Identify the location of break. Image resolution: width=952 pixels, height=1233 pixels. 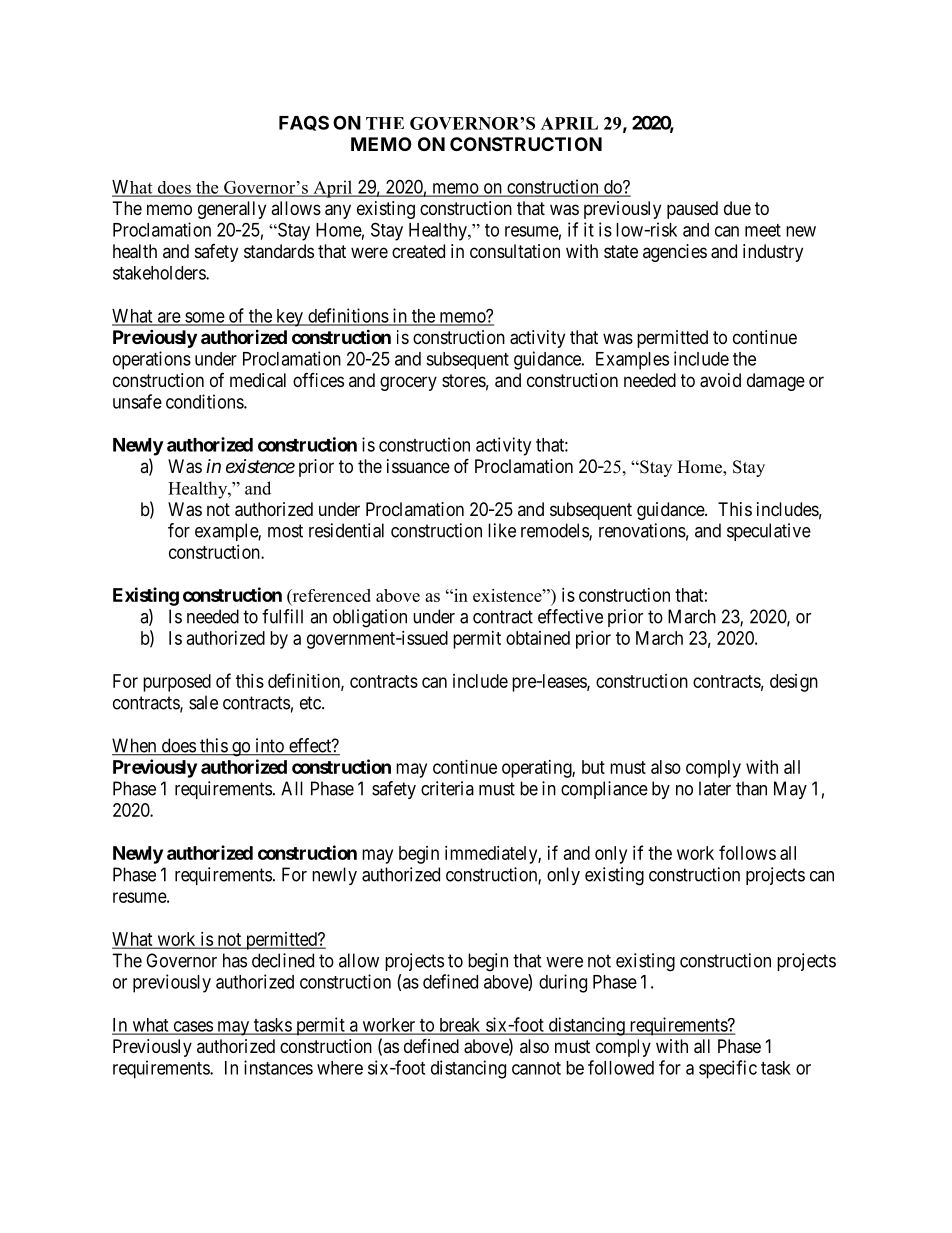
(460, 1026).
